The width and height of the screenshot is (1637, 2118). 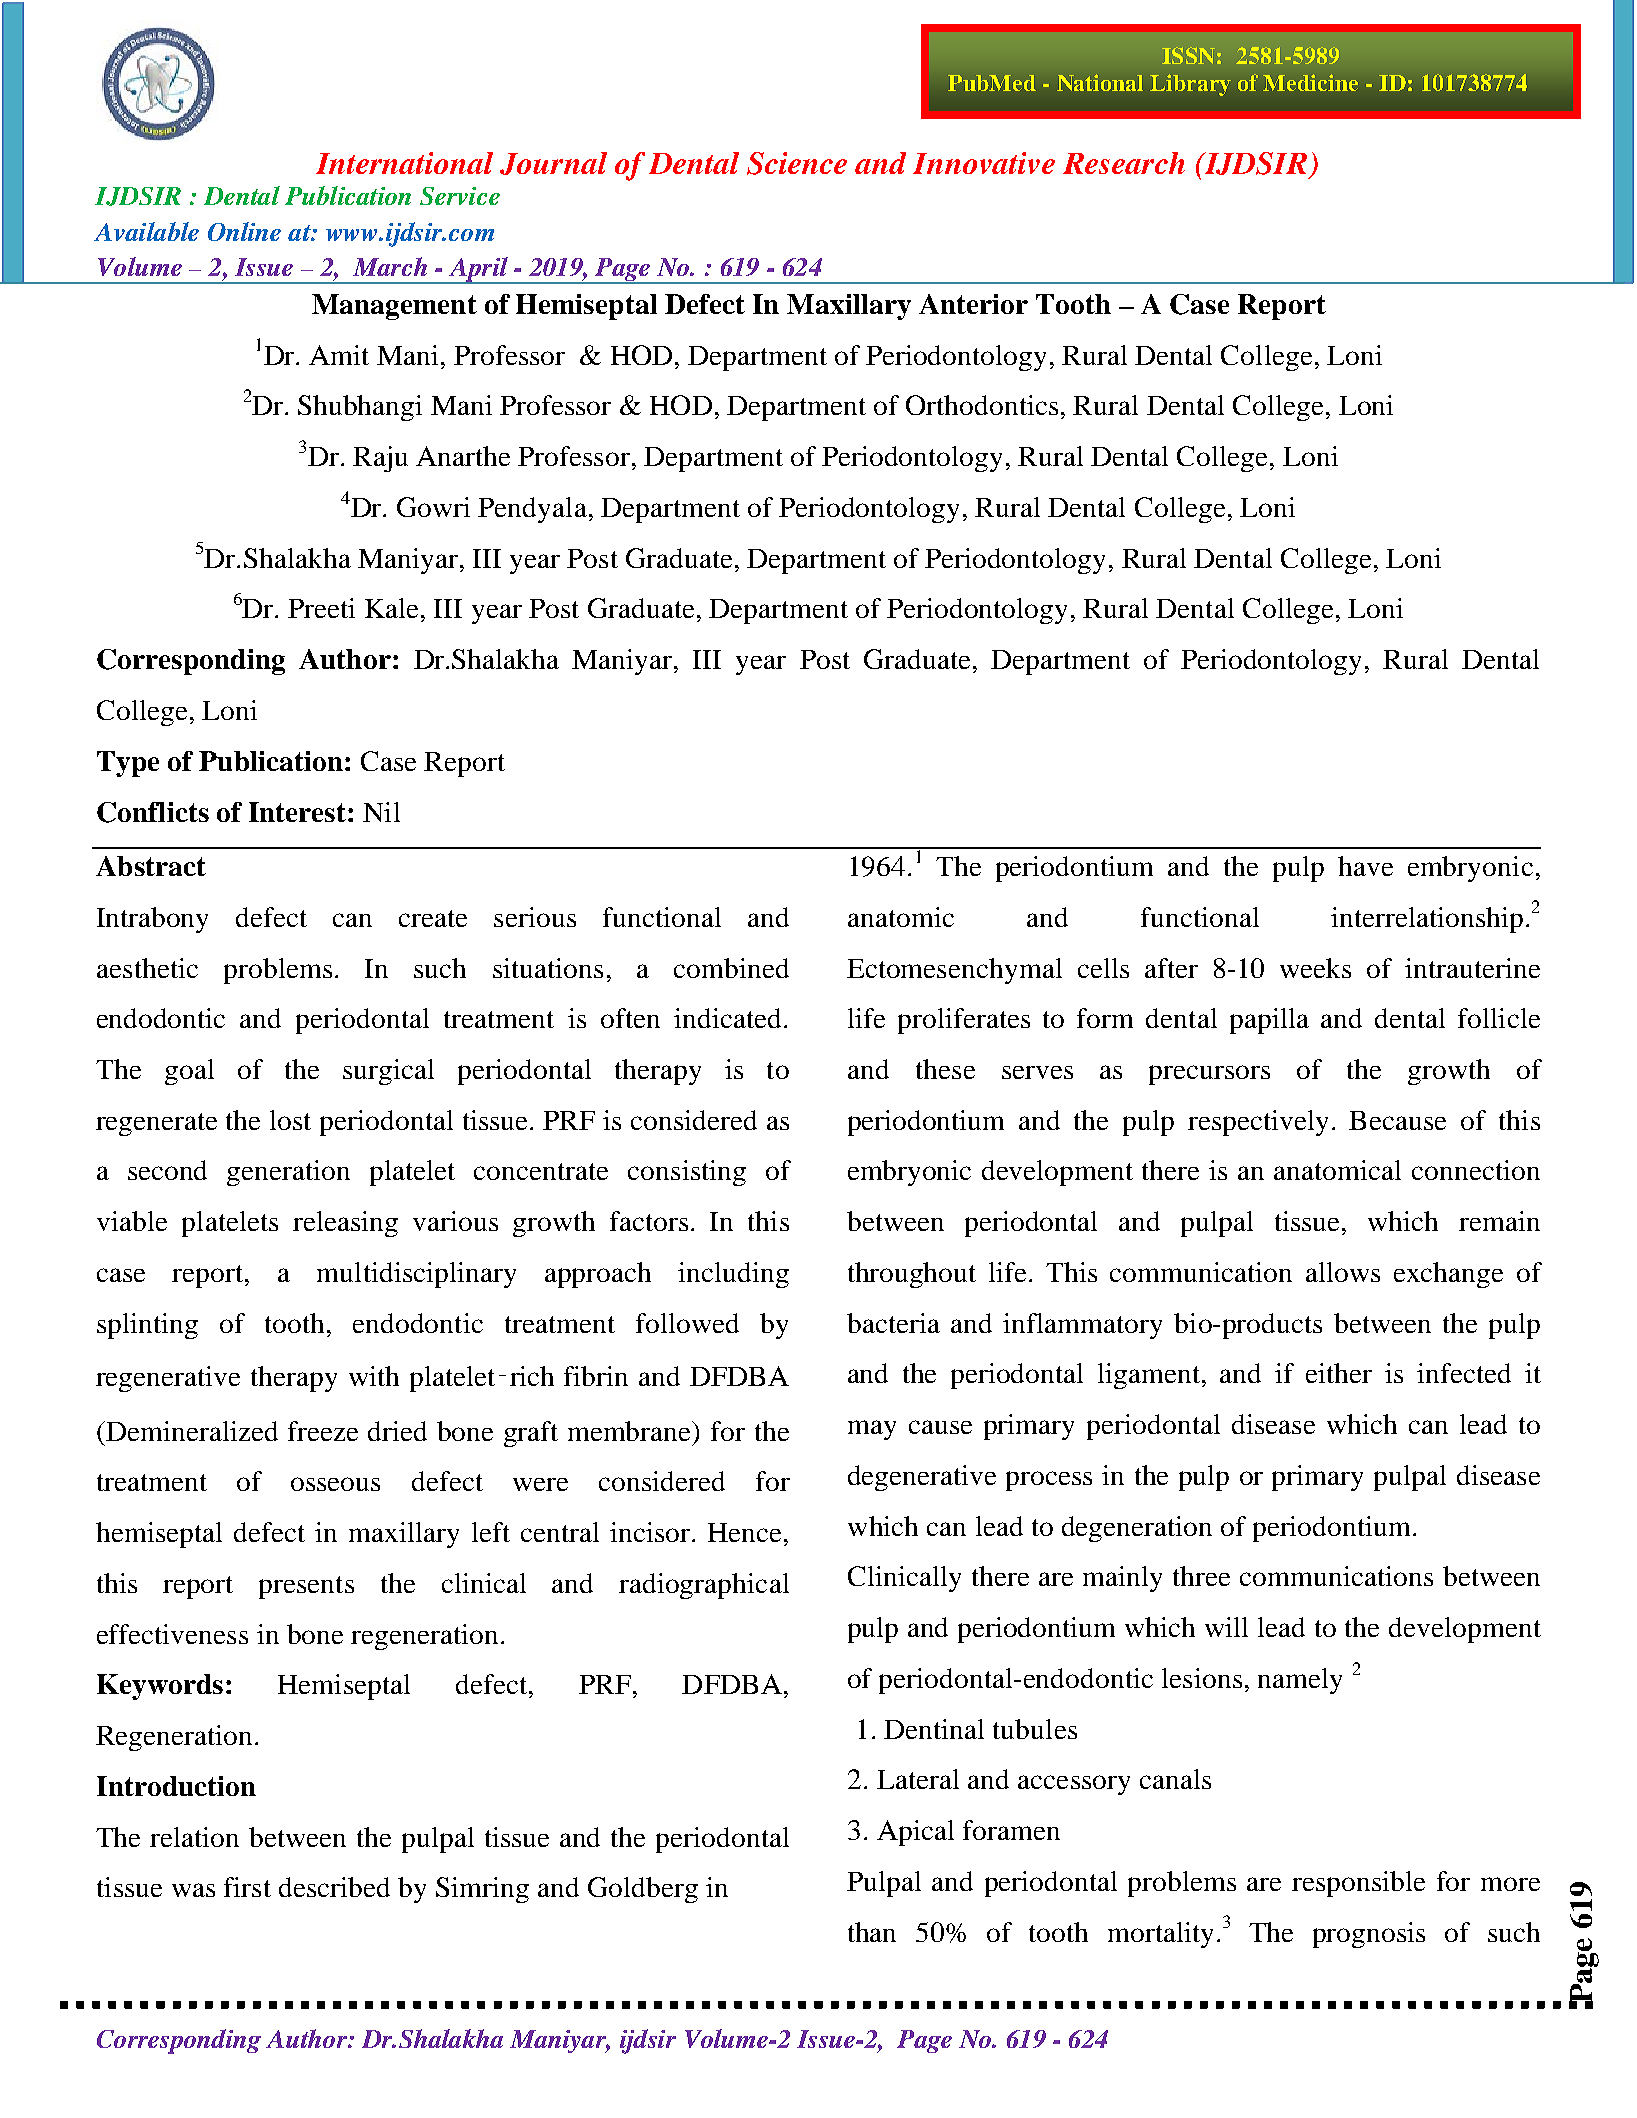 I want to click on described, so click(x=334, y=1887).
